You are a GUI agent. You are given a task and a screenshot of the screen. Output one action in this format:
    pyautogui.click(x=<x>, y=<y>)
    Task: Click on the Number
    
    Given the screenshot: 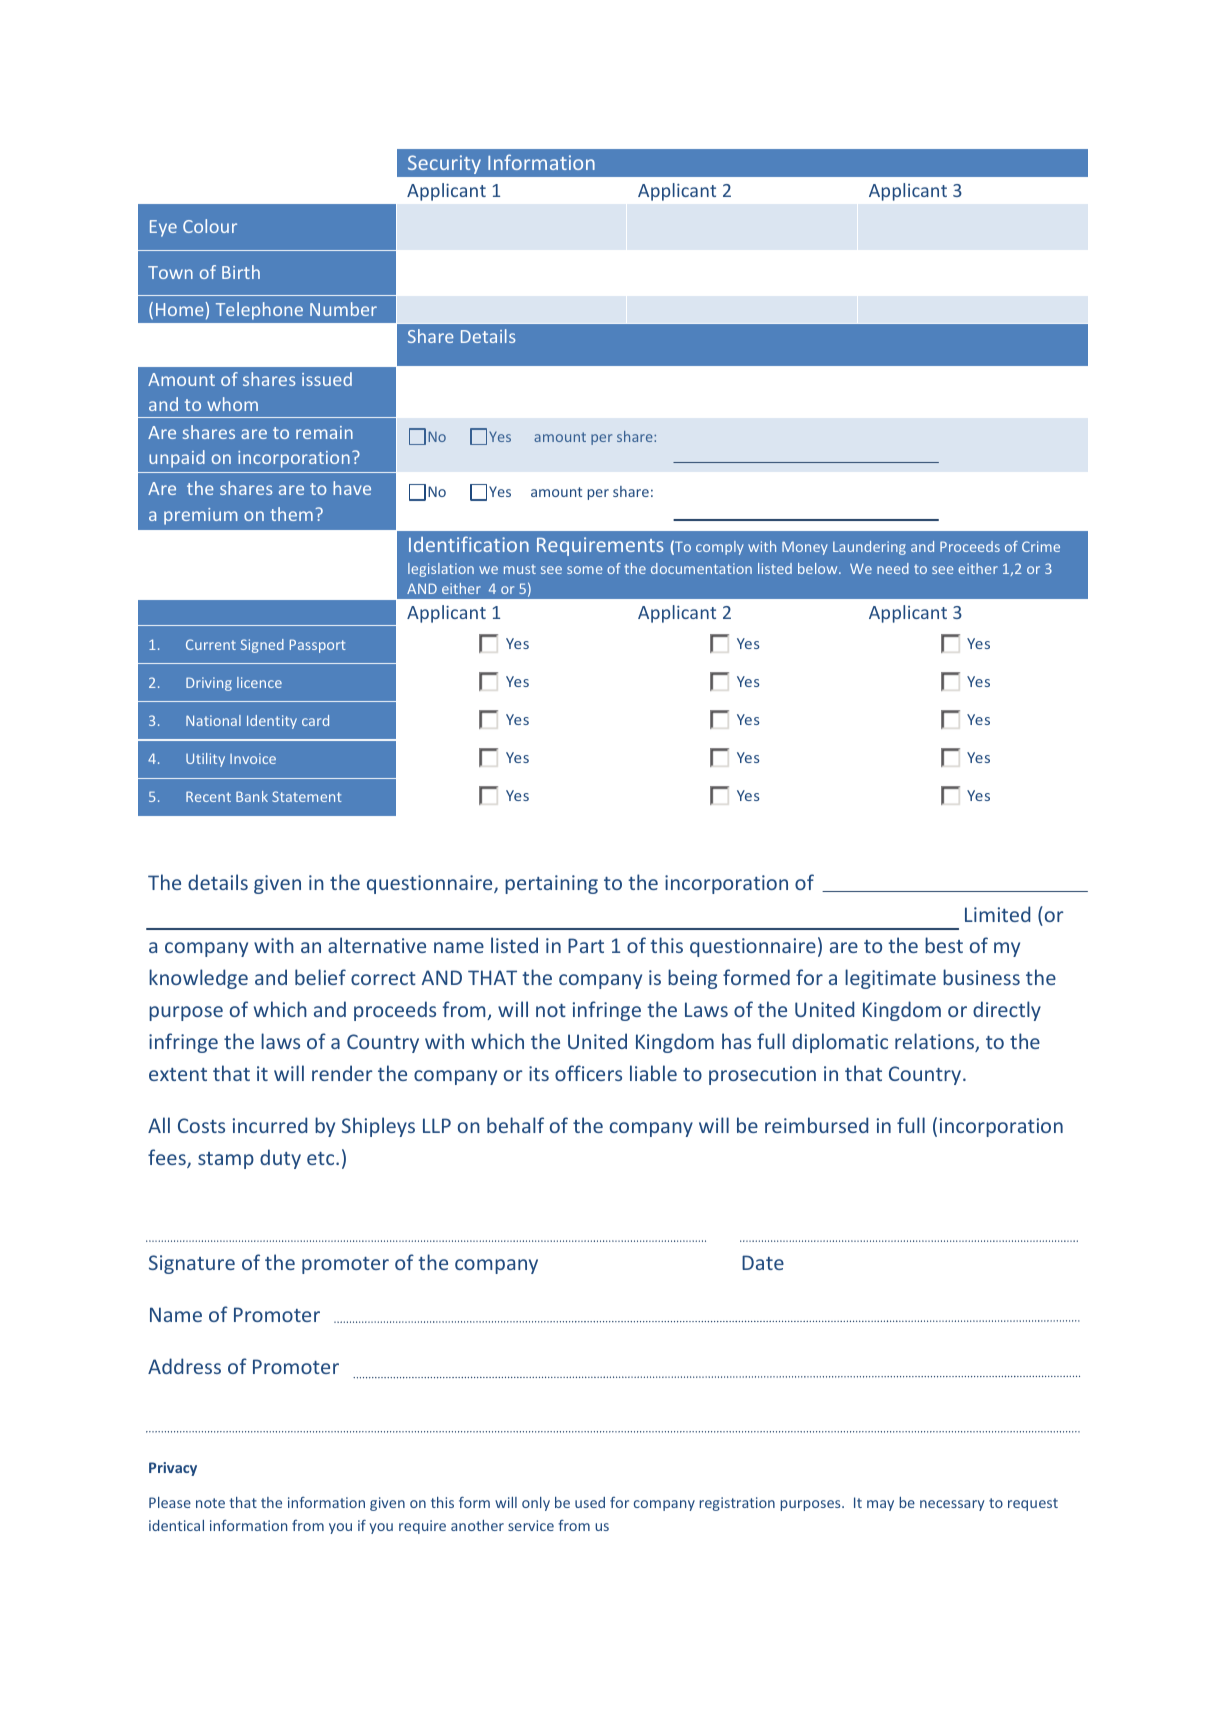 What is the action you would take?
    pyautogui.click(x=343, y=309)
